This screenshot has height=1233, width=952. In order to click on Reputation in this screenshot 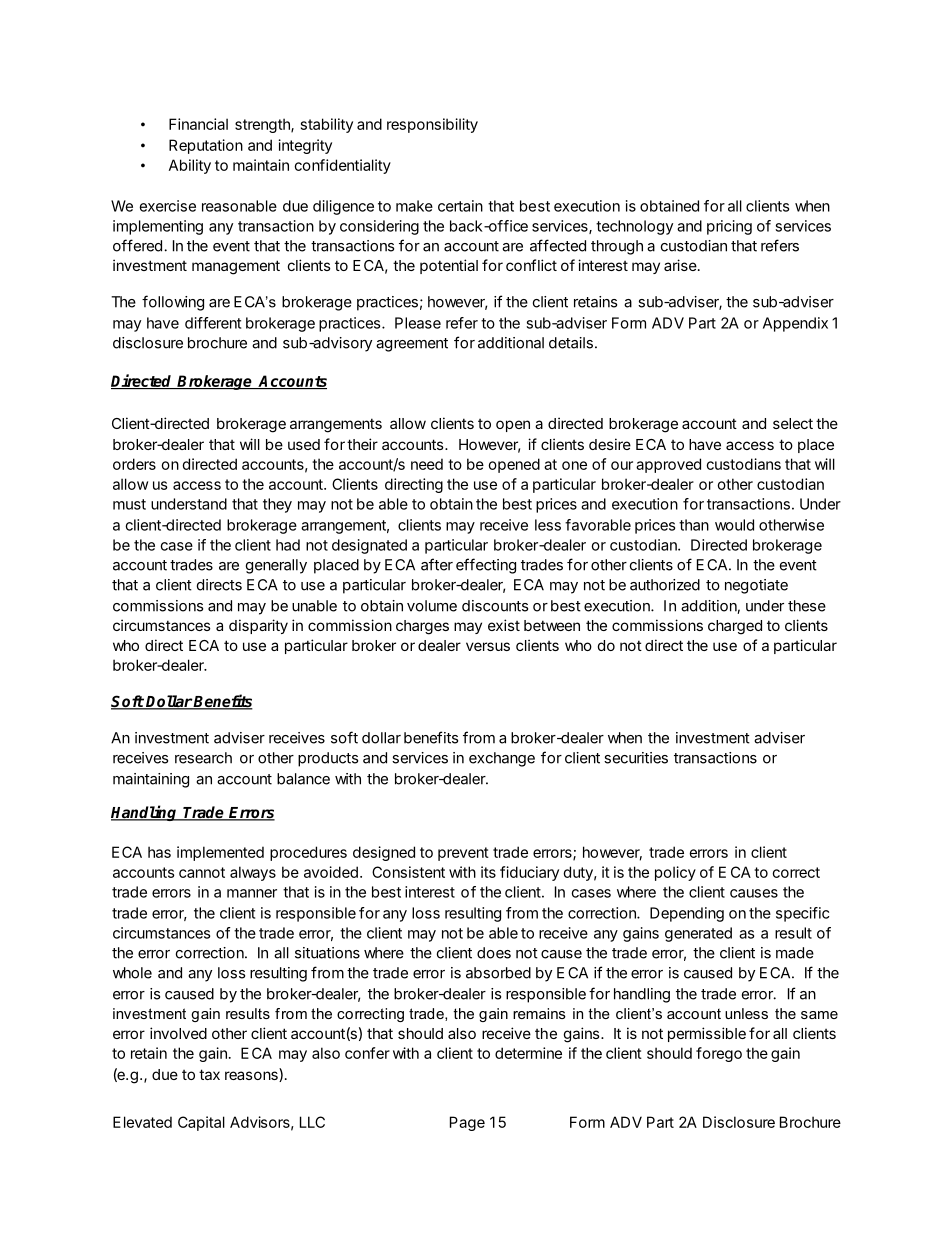, I will do `click(206, 146)`.
